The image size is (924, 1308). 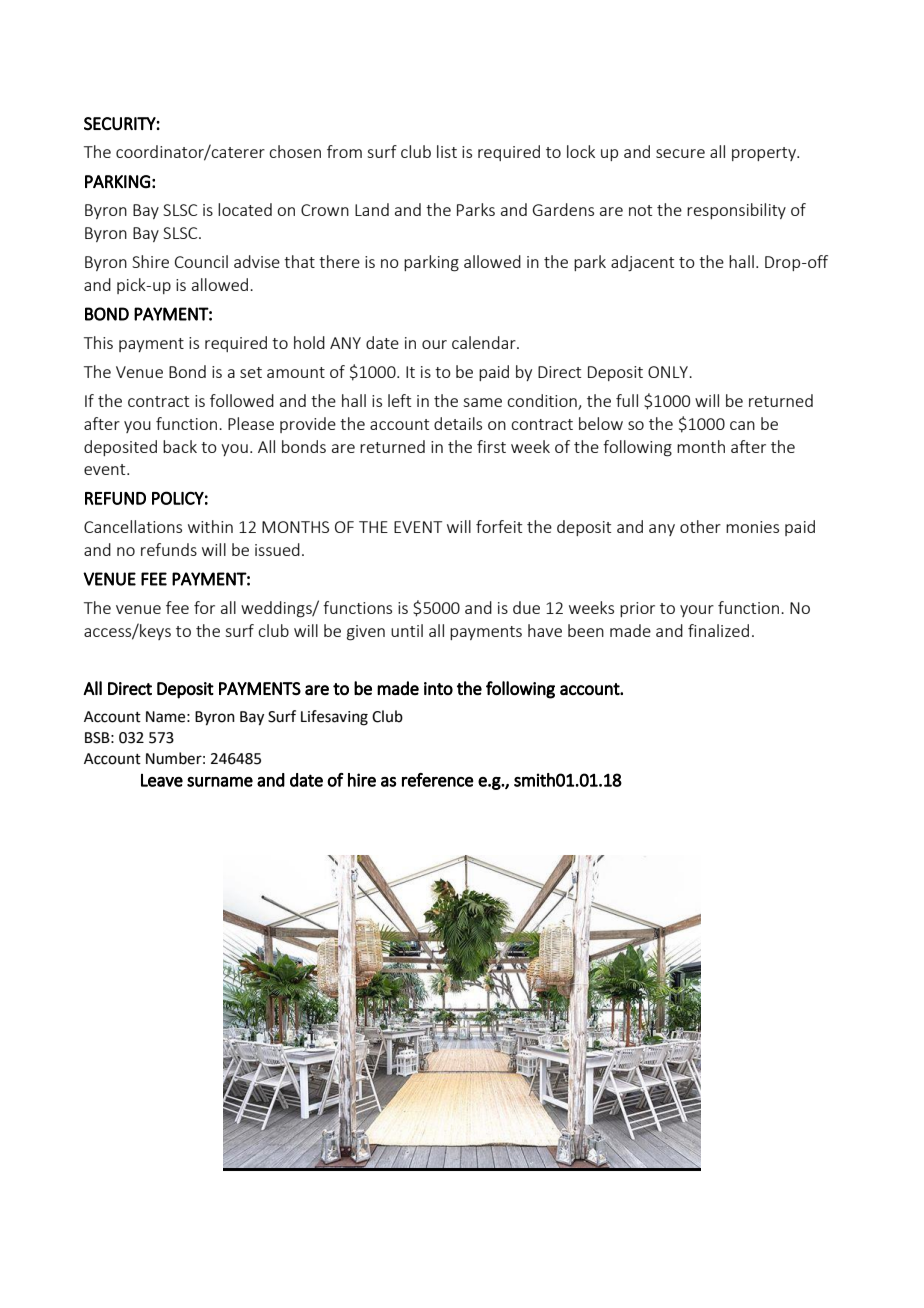 I want to click on reference, so click(x=438, y=780).
